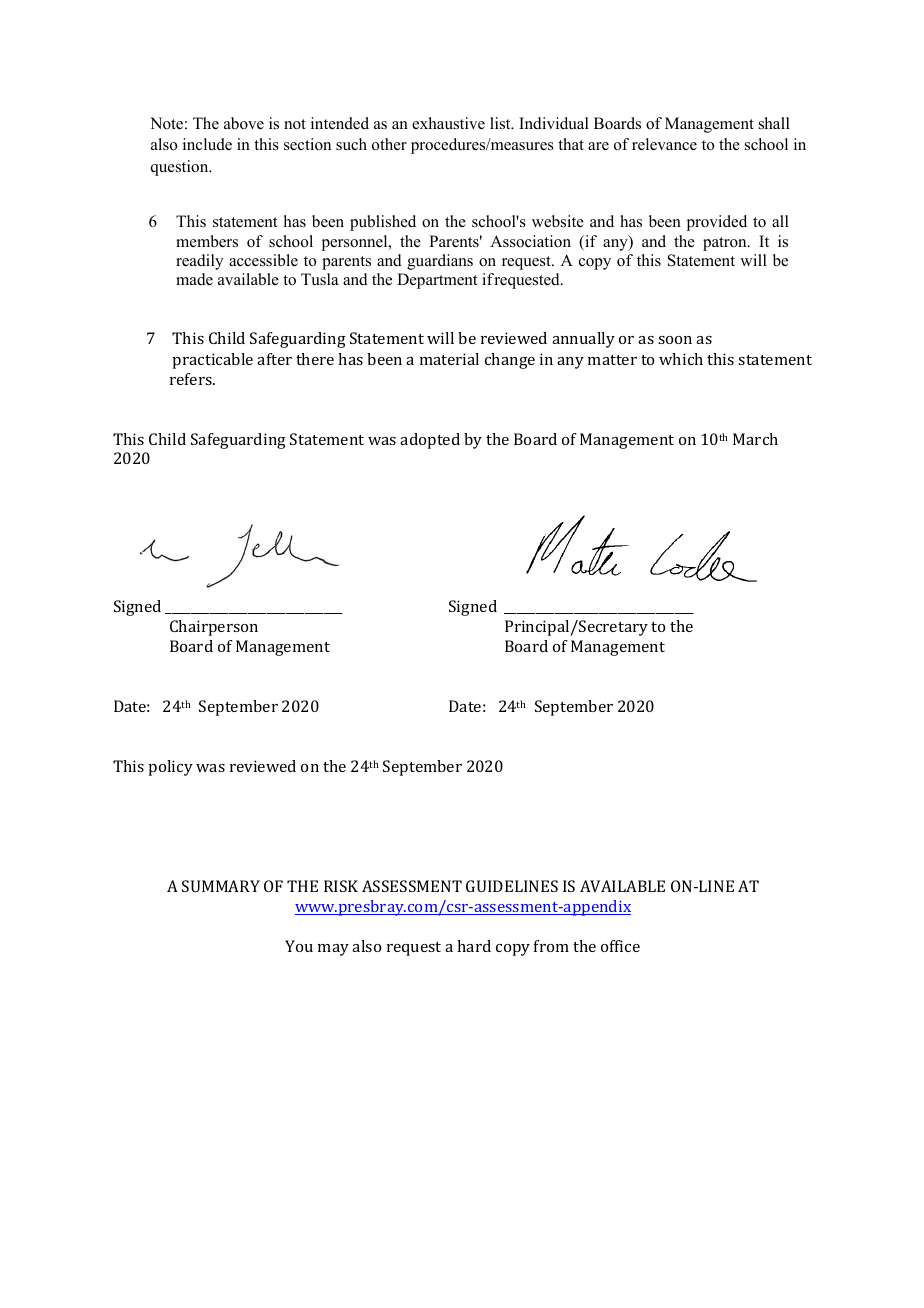 Image resolution: width=924 pixels, height=1308 pixels. I want to click on March, so click(755, 439).
